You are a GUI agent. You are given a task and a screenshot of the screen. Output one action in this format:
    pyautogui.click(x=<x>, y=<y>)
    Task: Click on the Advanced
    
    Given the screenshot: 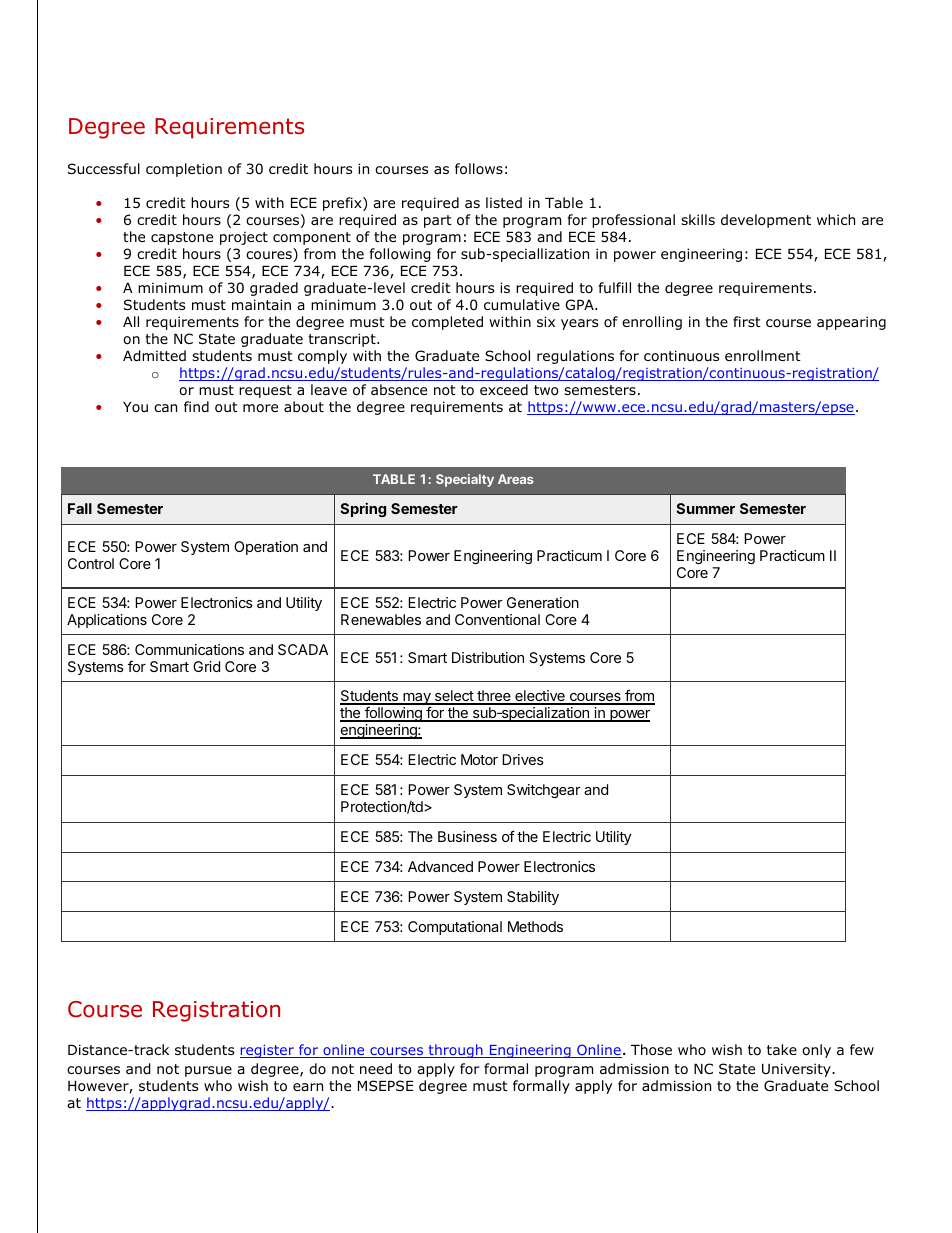 What is the action you would take?
    pyautogui.click(x=440, y=866)
